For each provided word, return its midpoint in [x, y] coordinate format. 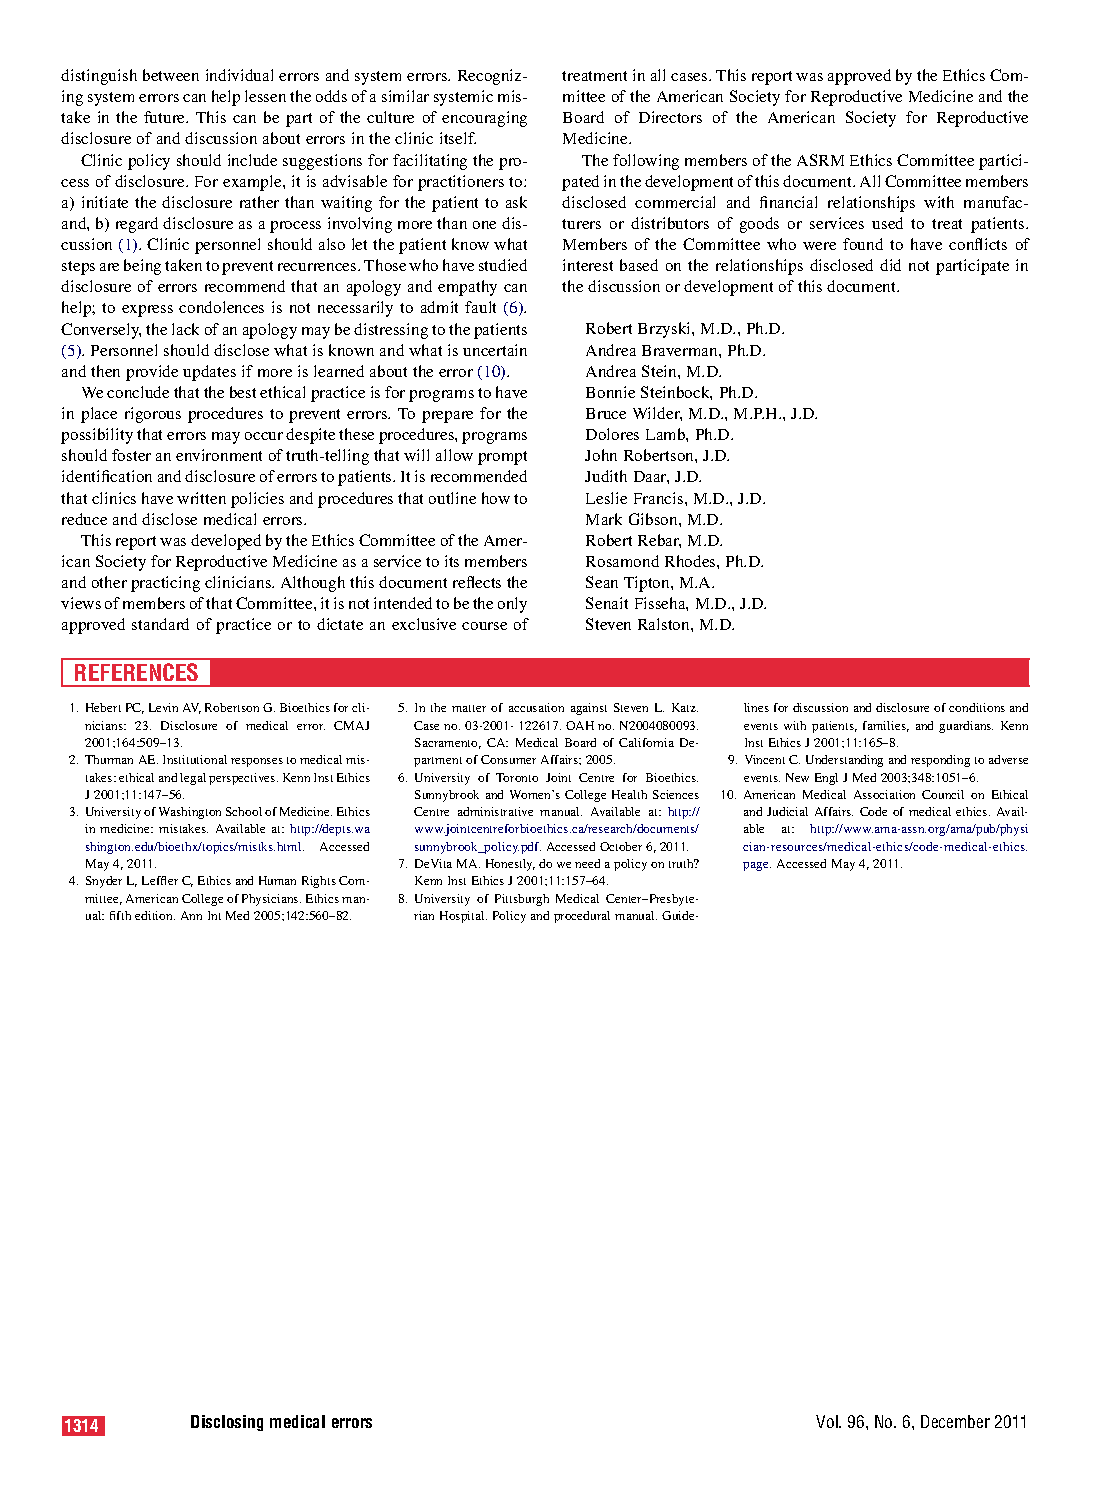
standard [160, 624]
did [890, 265]
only [512, 605]
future [166, 117]
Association [884, 794]
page [757, 866]
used [887, 223]
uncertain [495, 350]
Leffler [160, 880]
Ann [191, 915]
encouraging [484, 119]
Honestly [510, 865]
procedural [582, 917]
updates [209, 373]
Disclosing [227, 1423]
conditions [977, 707]
